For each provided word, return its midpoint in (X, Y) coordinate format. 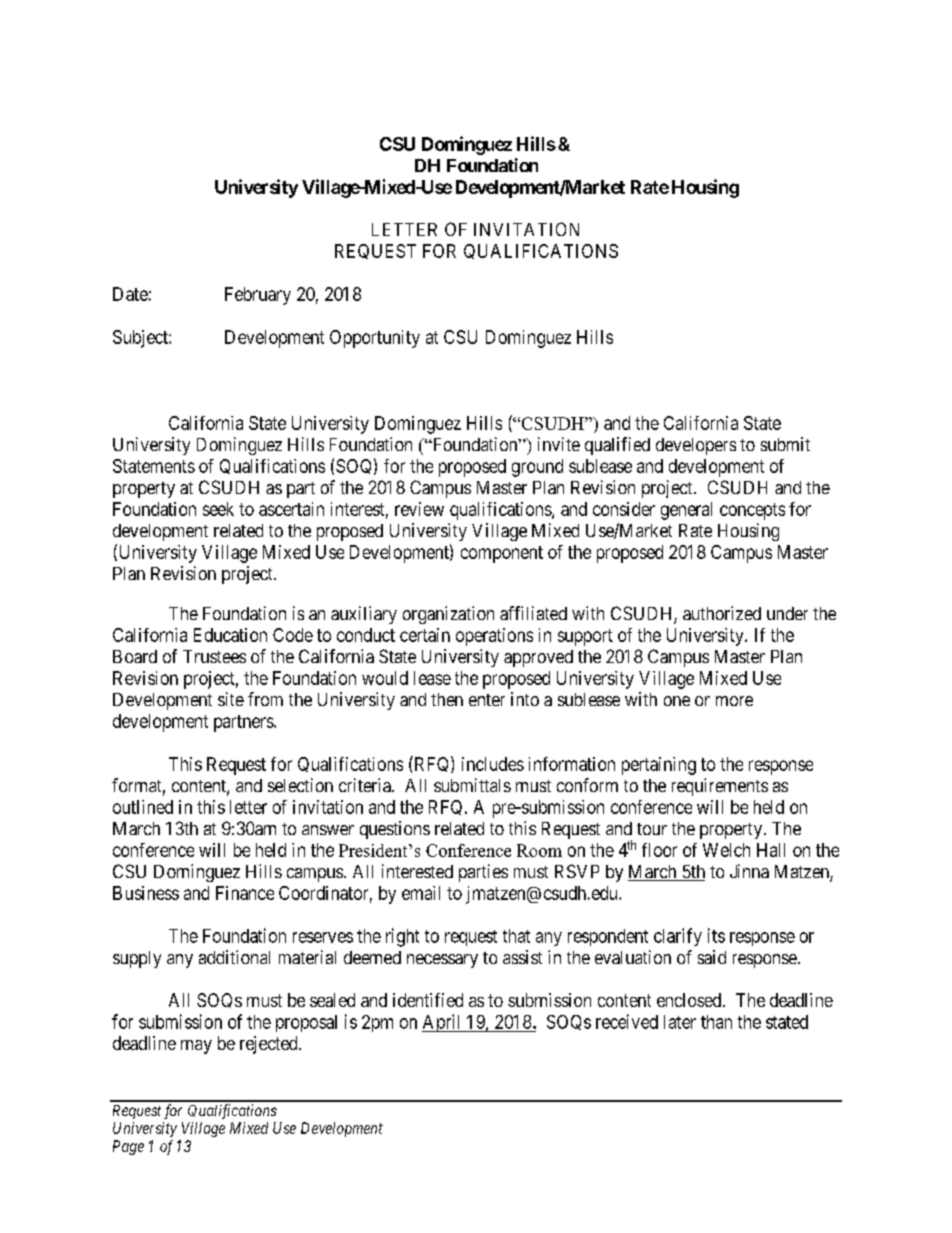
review (419, 509)
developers (696, 446)
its (716, 935)
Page (128, 1147)
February (258, 296)
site (231, 699)
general (686, 511)
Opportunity (375, 339)
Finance (245, 893)
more (734, 701)
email (421, 893)
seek (218, 509)
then (447, 699)
